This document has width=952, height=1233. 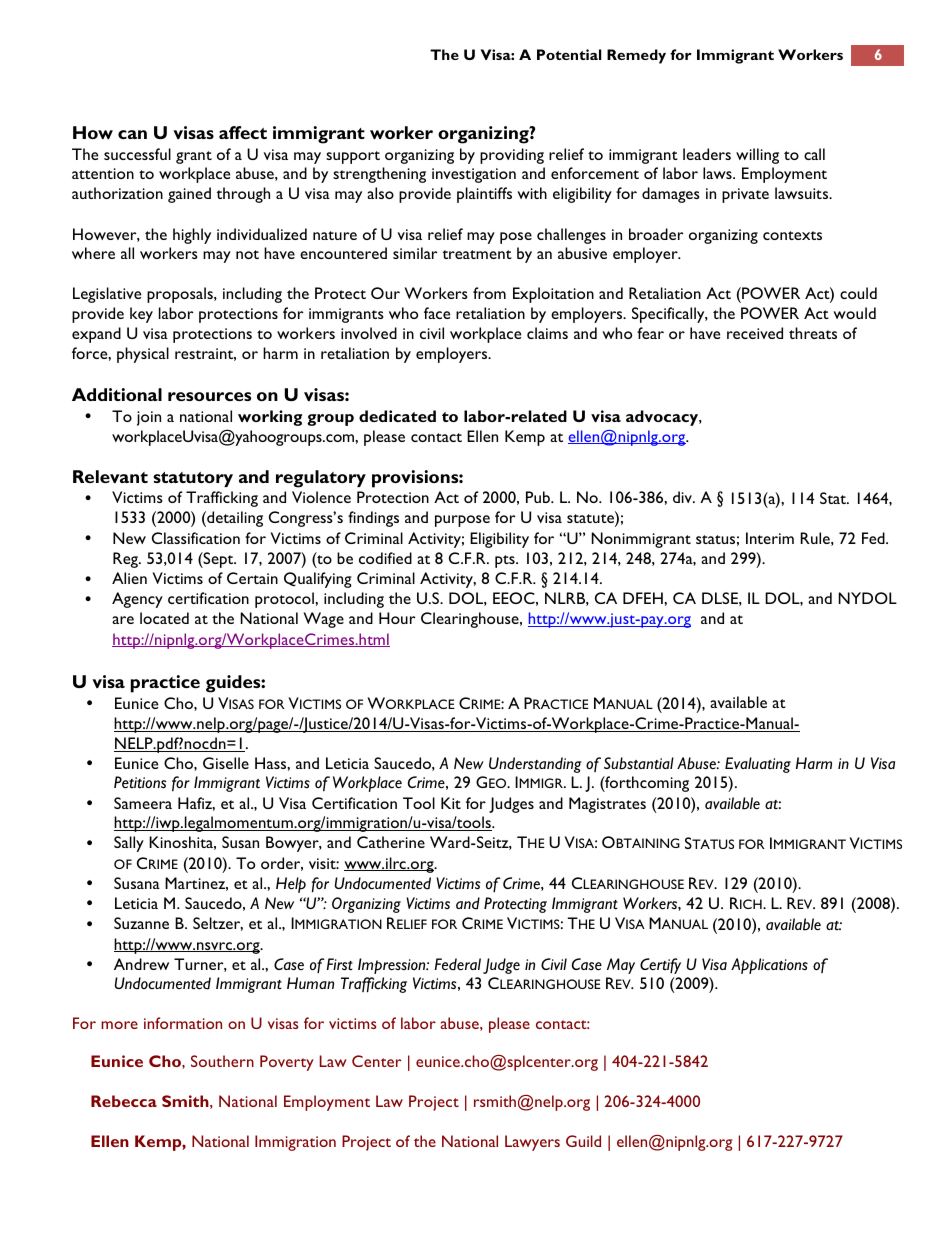 What do you see at coordinates (451, 803) in the document?
I see `Kit` at bounding box center [451, 803].
